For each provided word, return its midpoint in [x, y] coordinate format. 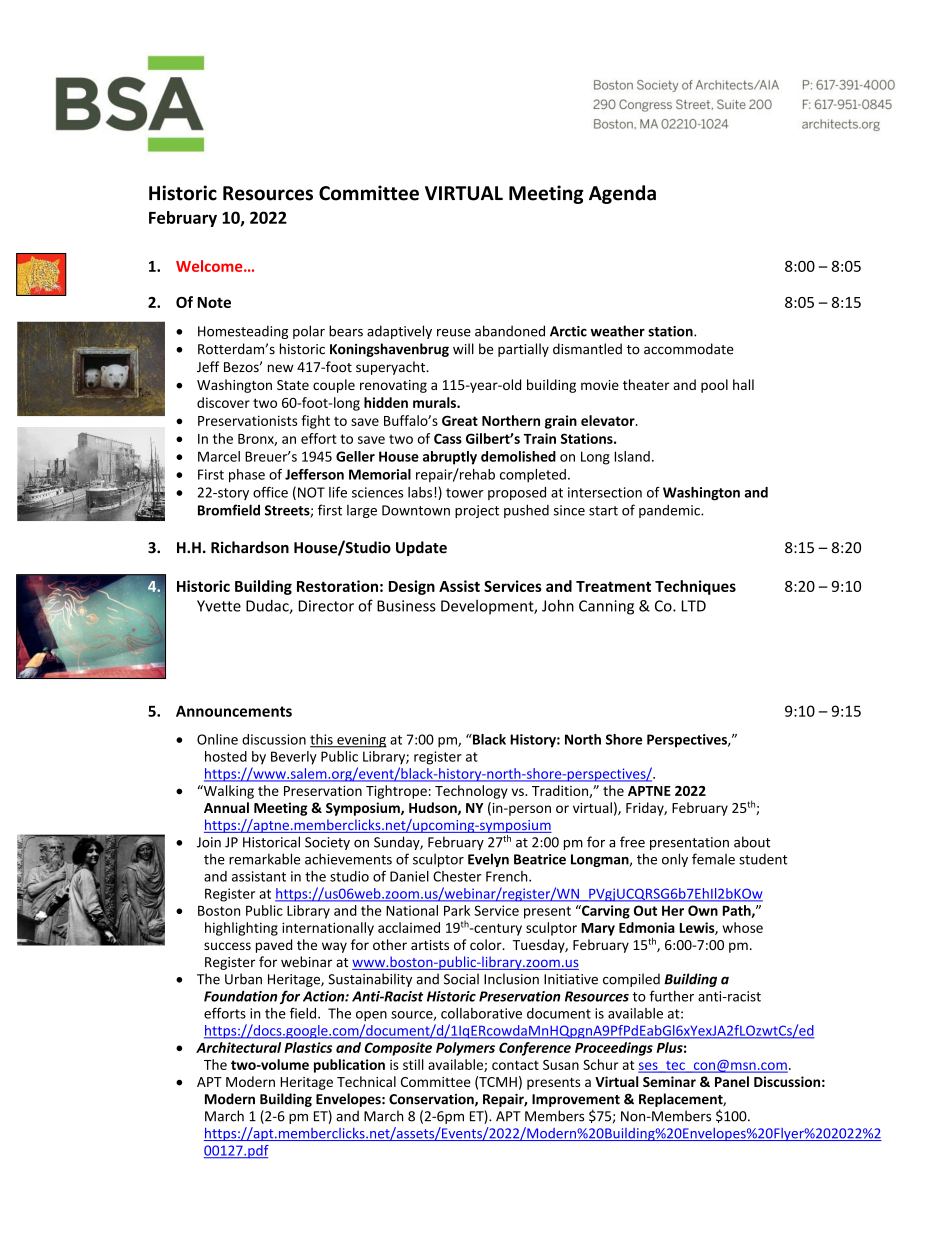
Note [214, 302]
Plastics [308, 1047]
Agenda [622, 194]
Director [326, 606]
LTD [693, 606]
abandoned [510, 331]
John [558, 605]
